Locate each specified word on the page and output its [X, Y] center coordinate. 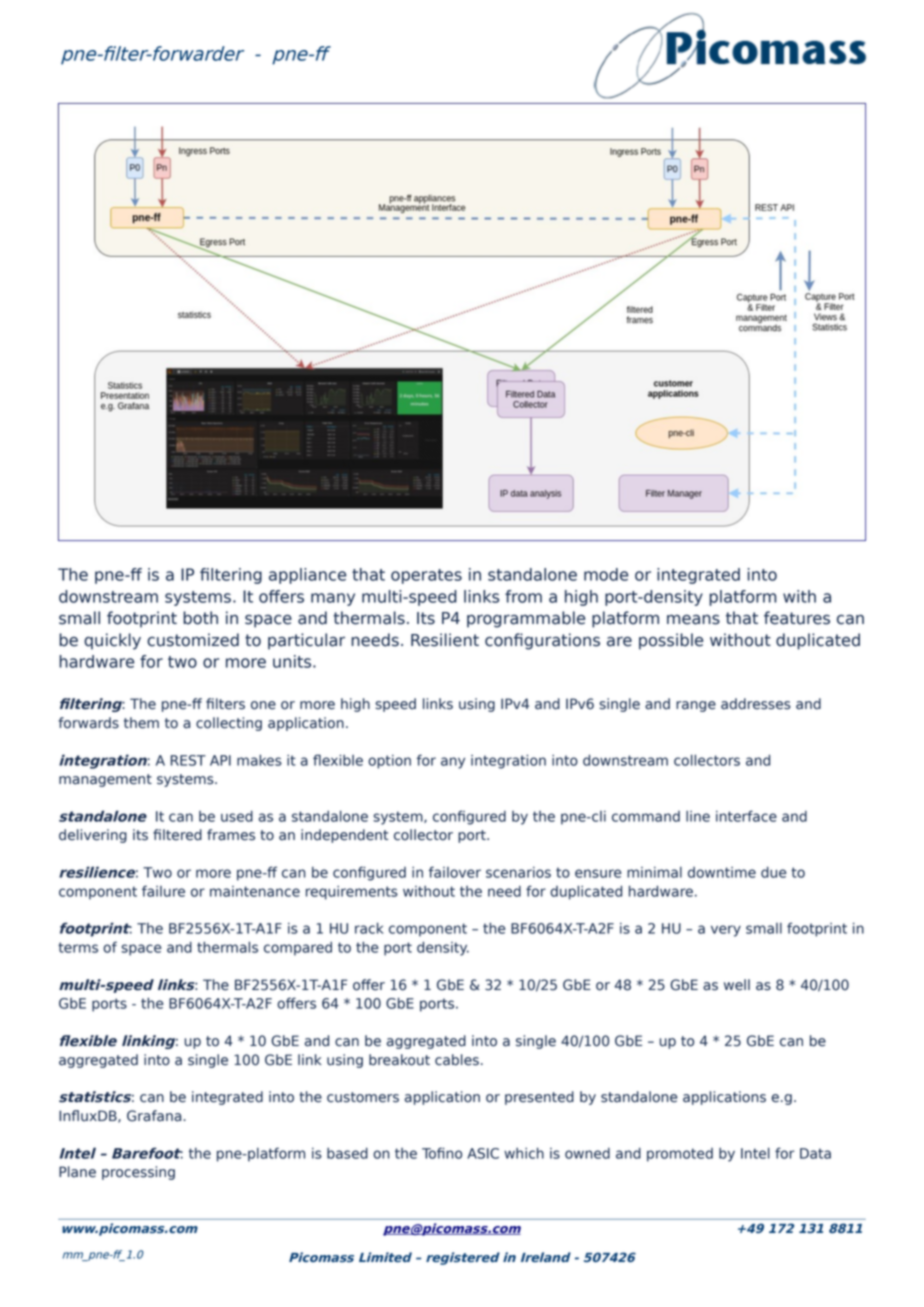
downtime [722, 872]
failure [163, 891]
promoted [680, 1155]
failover [455, 872]
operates [426, 576]
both [200, 618]
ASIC [483, 1153]
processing [138, 1173]
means [693, 620]
